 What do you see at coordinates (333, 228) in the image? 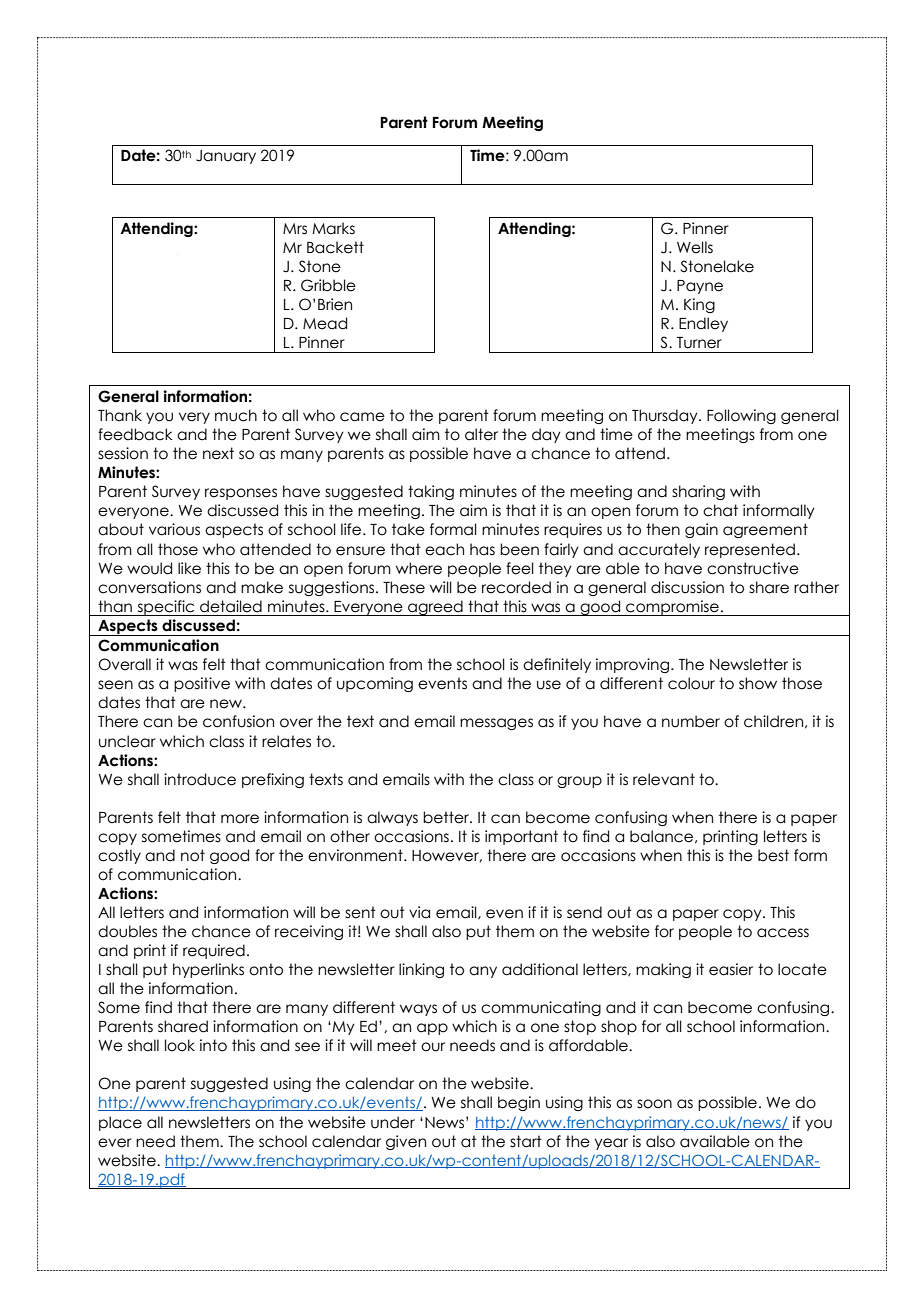
I see `Marks` at bounding box center [333, 228].
